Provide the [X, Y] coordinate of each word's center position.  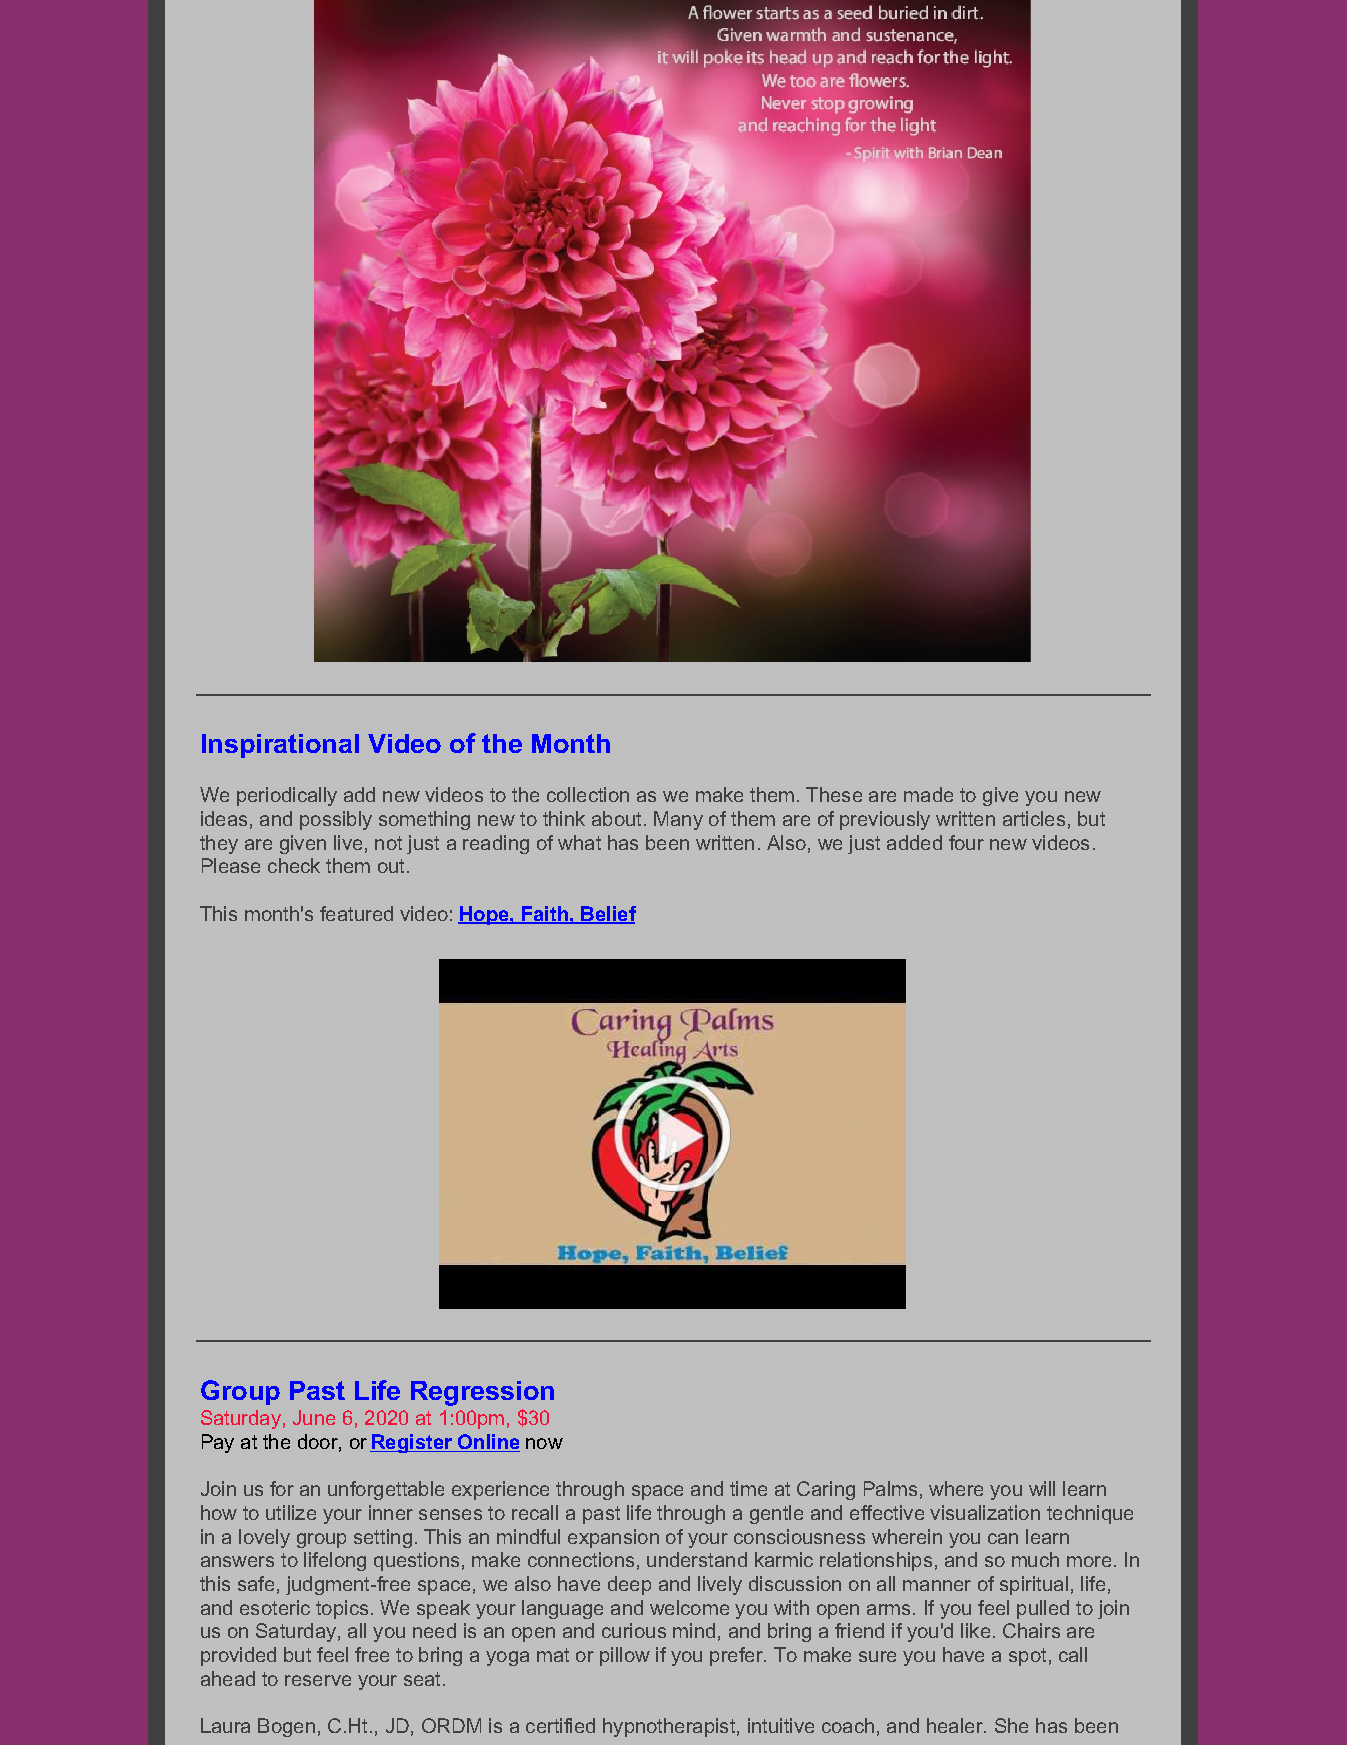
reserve [318, 1680]
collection [588, 794]
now [544, 1443]
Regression [482, 1393]
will [1042, 1488]
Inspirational [280, 746]
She [1011, 1725]
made [928, 794]
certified [560, 1725]
